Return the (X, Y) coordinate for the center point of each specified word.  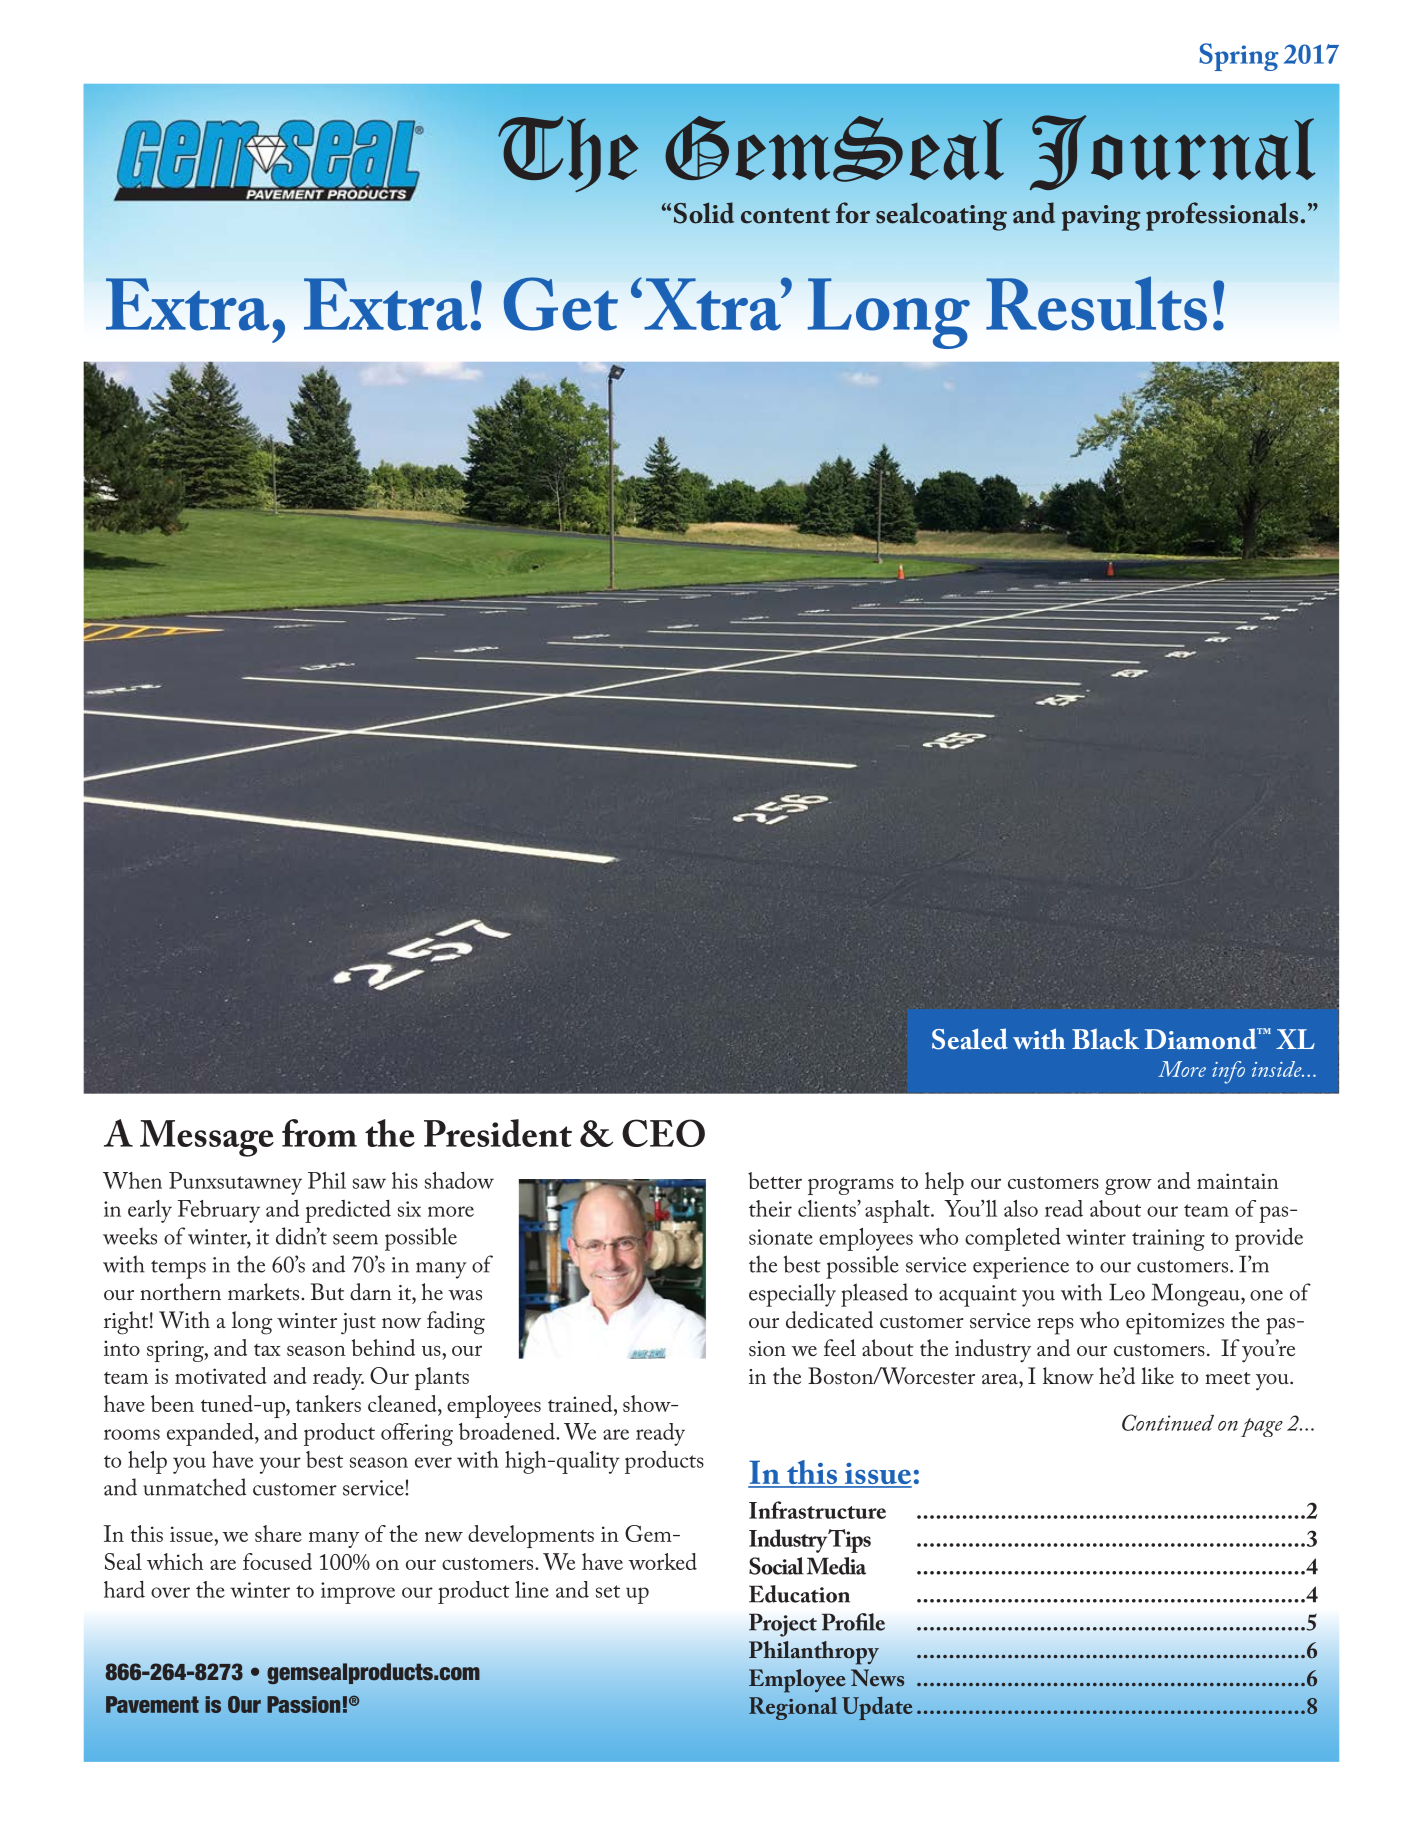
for (853, 213)
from (319, 1133)
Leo (1127, 1292)
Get (561, 304)
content (785, 216)
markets (265, 1292)
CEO (663, 1133)
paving (1101, 218)
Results (1096, 303)
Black (1105, 1039)
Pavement (152, 1704)
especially (792, 1295)
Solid (704, 213)
